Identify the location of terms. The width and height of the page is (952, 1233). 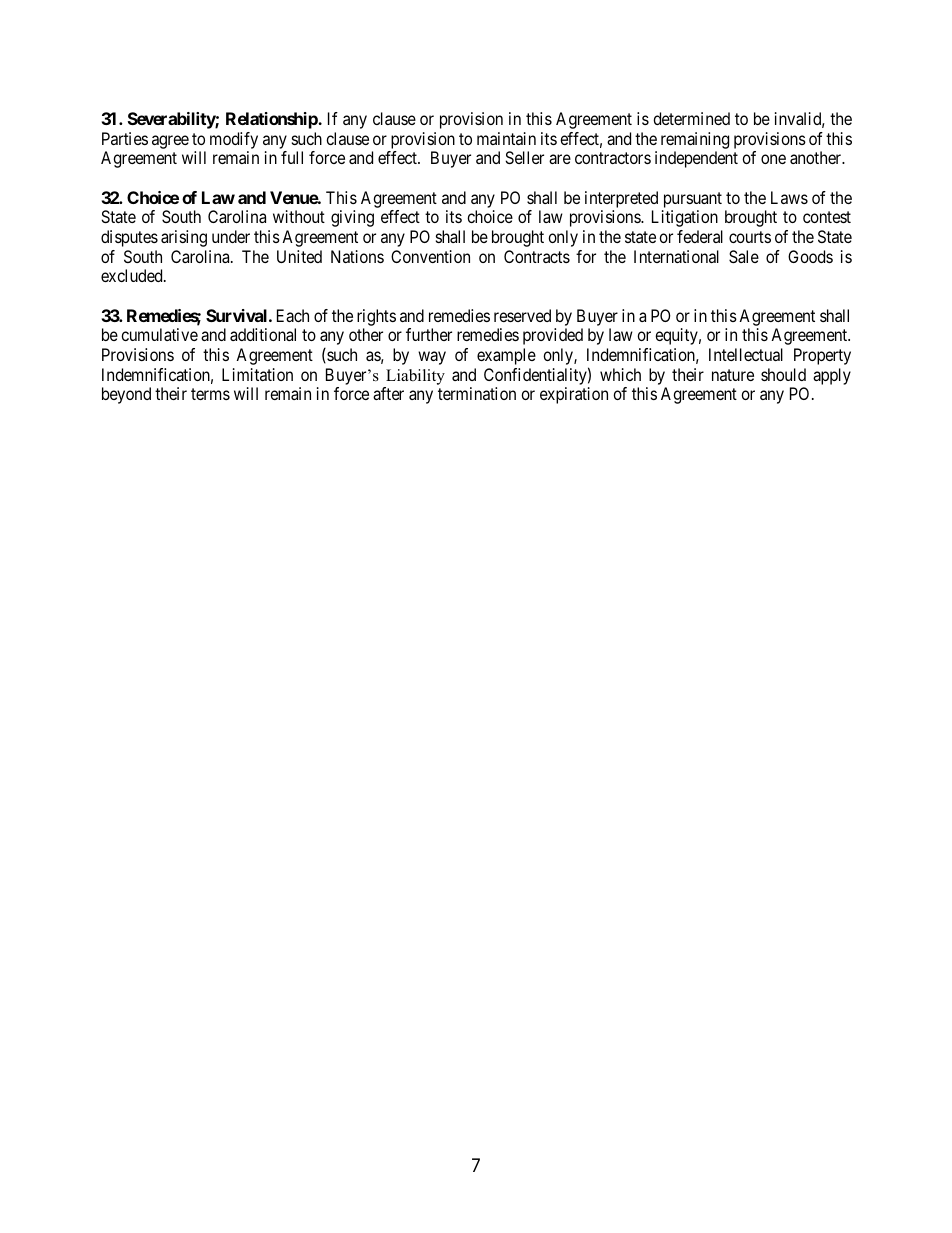
(210, 394).
